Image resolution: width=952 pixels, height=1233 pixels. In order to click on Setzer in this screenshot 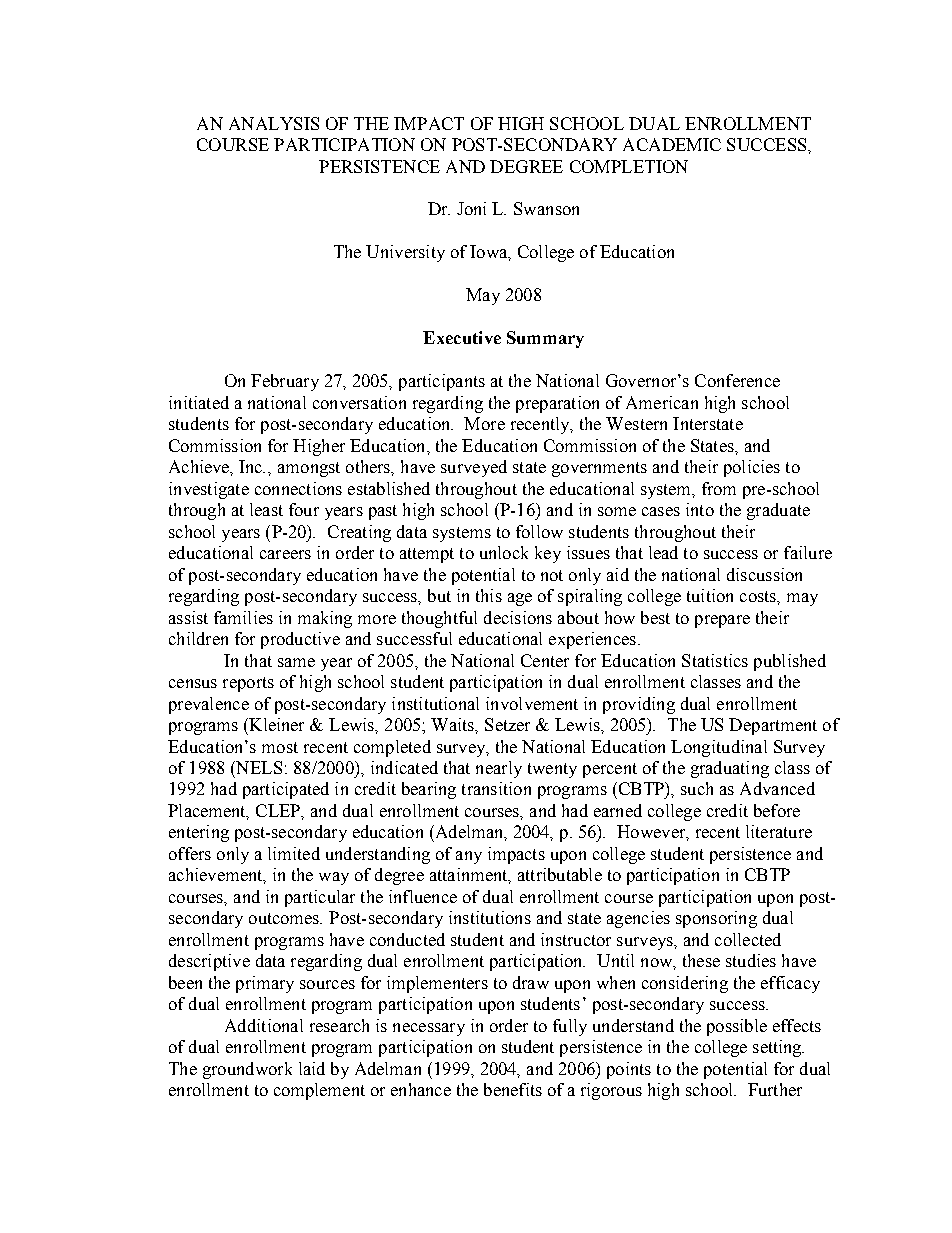, I will do `click(507, 724)`.
